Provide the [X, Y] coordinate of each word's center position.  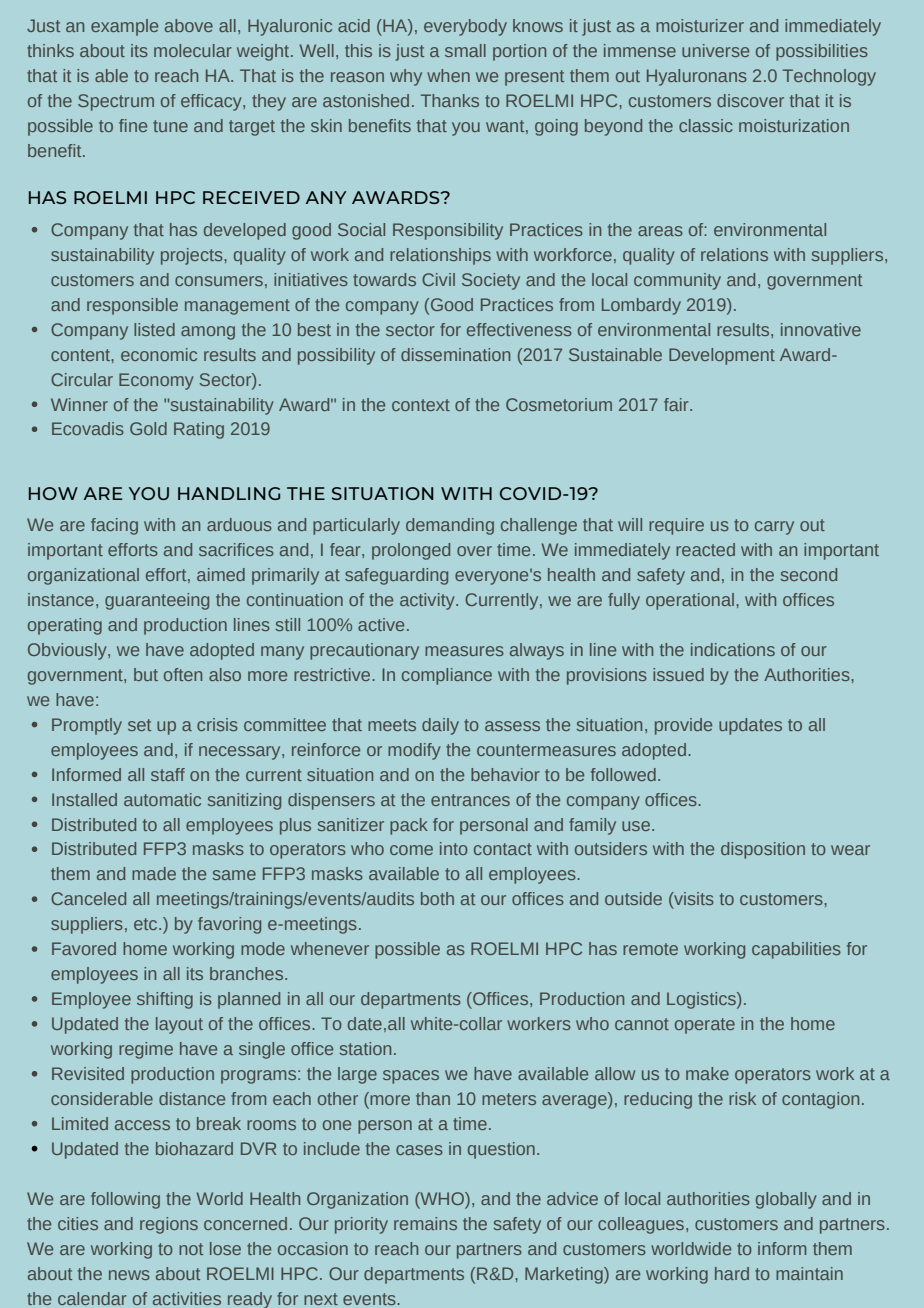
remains [425, 1223]
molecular [193, 50]
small [465, 50]
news [129, 1275]
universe [715, 50]
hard [732, 1273]
